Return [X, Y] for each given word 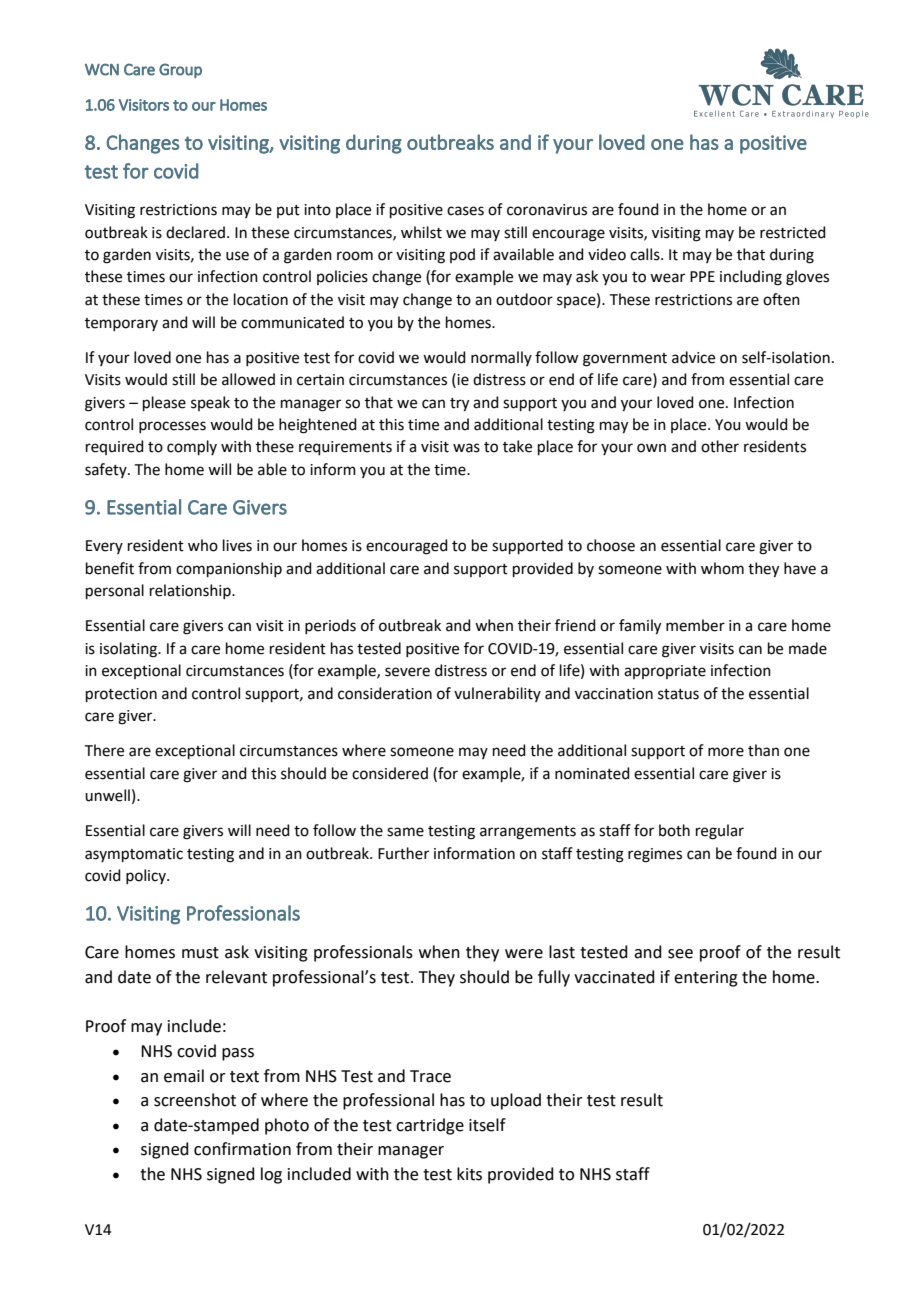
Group [180, 71]
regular [720, 832]
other [720, 446]
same [405, 832]
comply [192, 447]
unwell [107, 795]
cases [465, 211]
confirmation [242, 1149]
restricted [793, 232]
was [466, 448]
